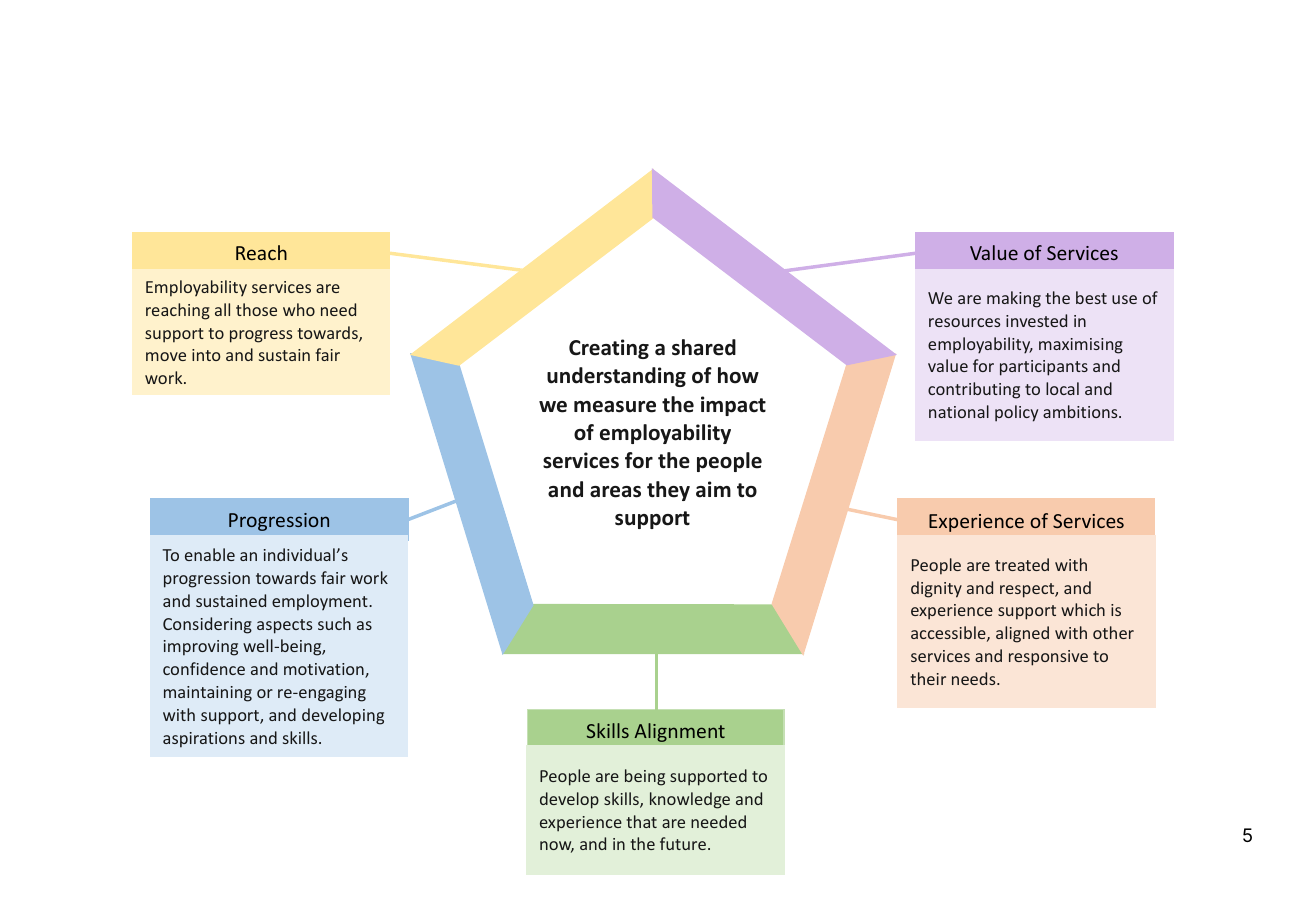 This image has height=924, width=1308. What do you see at coordinates (299, 309) in the image?
I see `who` at bounding box center [299, 309].
